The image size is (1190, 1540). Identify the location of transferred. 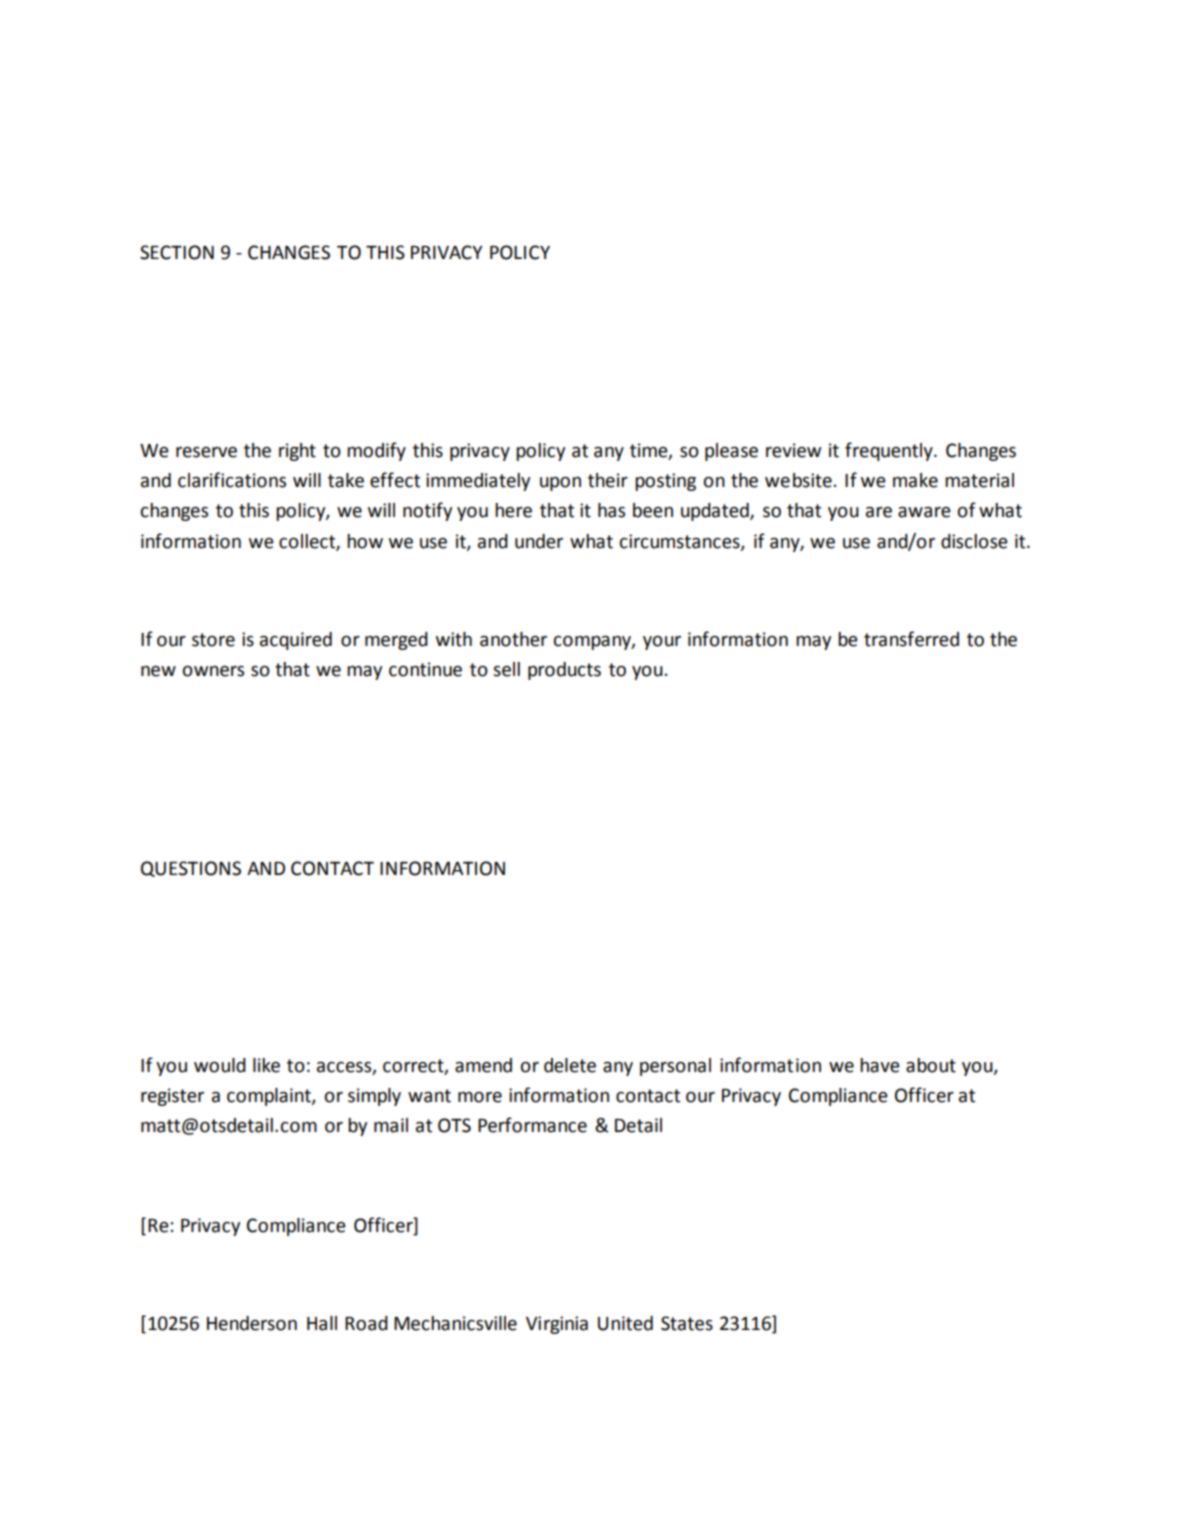
(911, 639).
